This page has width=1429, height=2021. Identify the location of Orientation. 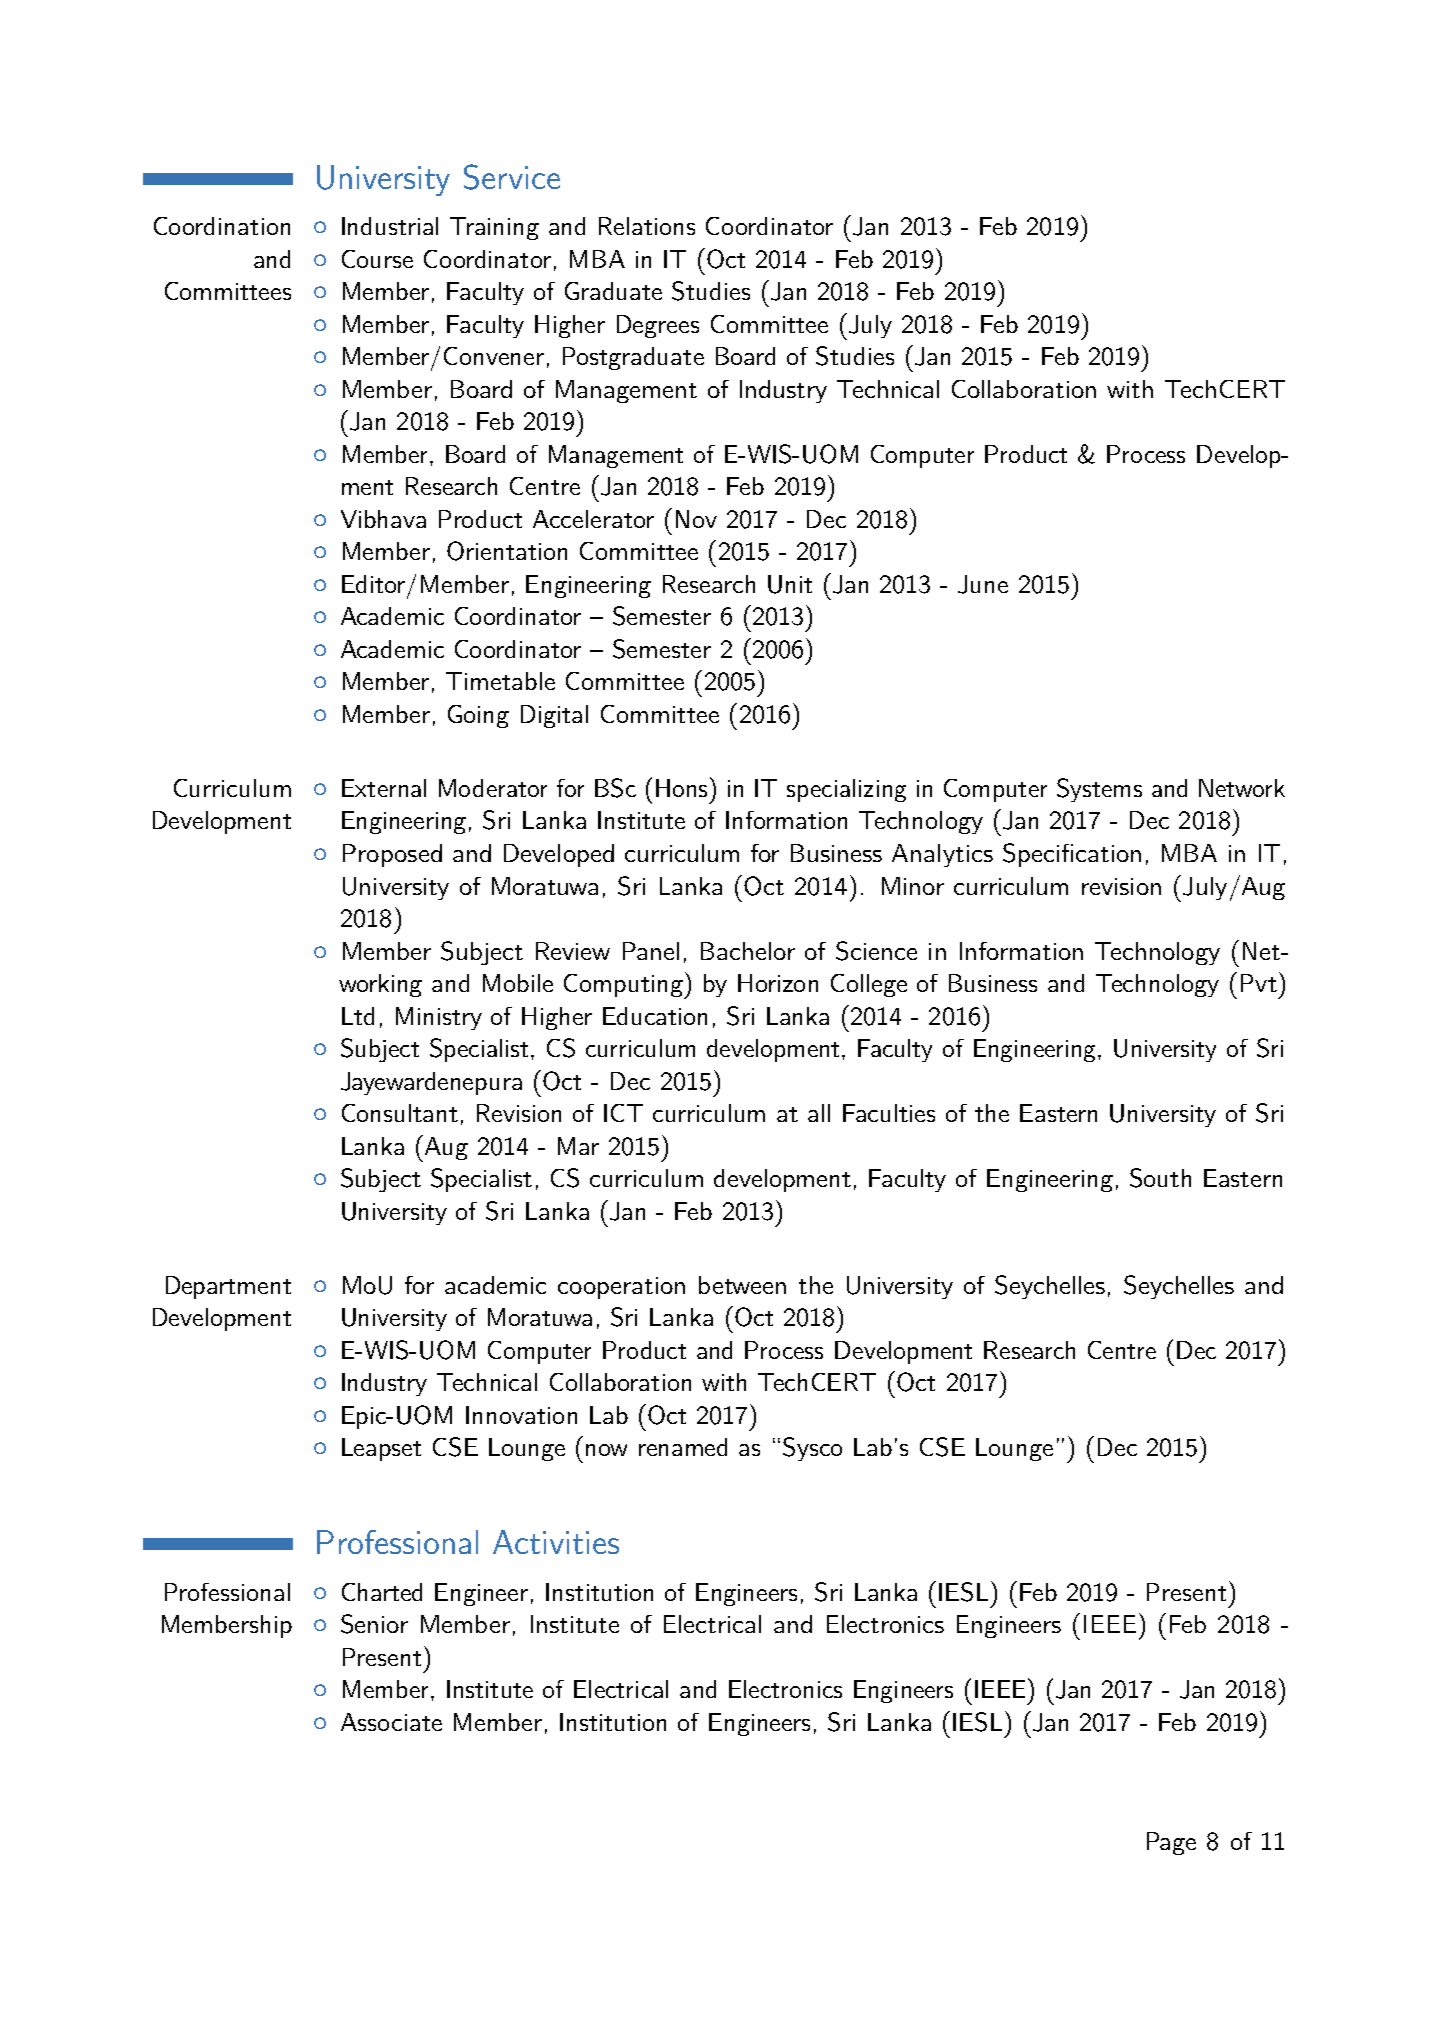
(507, 551).
